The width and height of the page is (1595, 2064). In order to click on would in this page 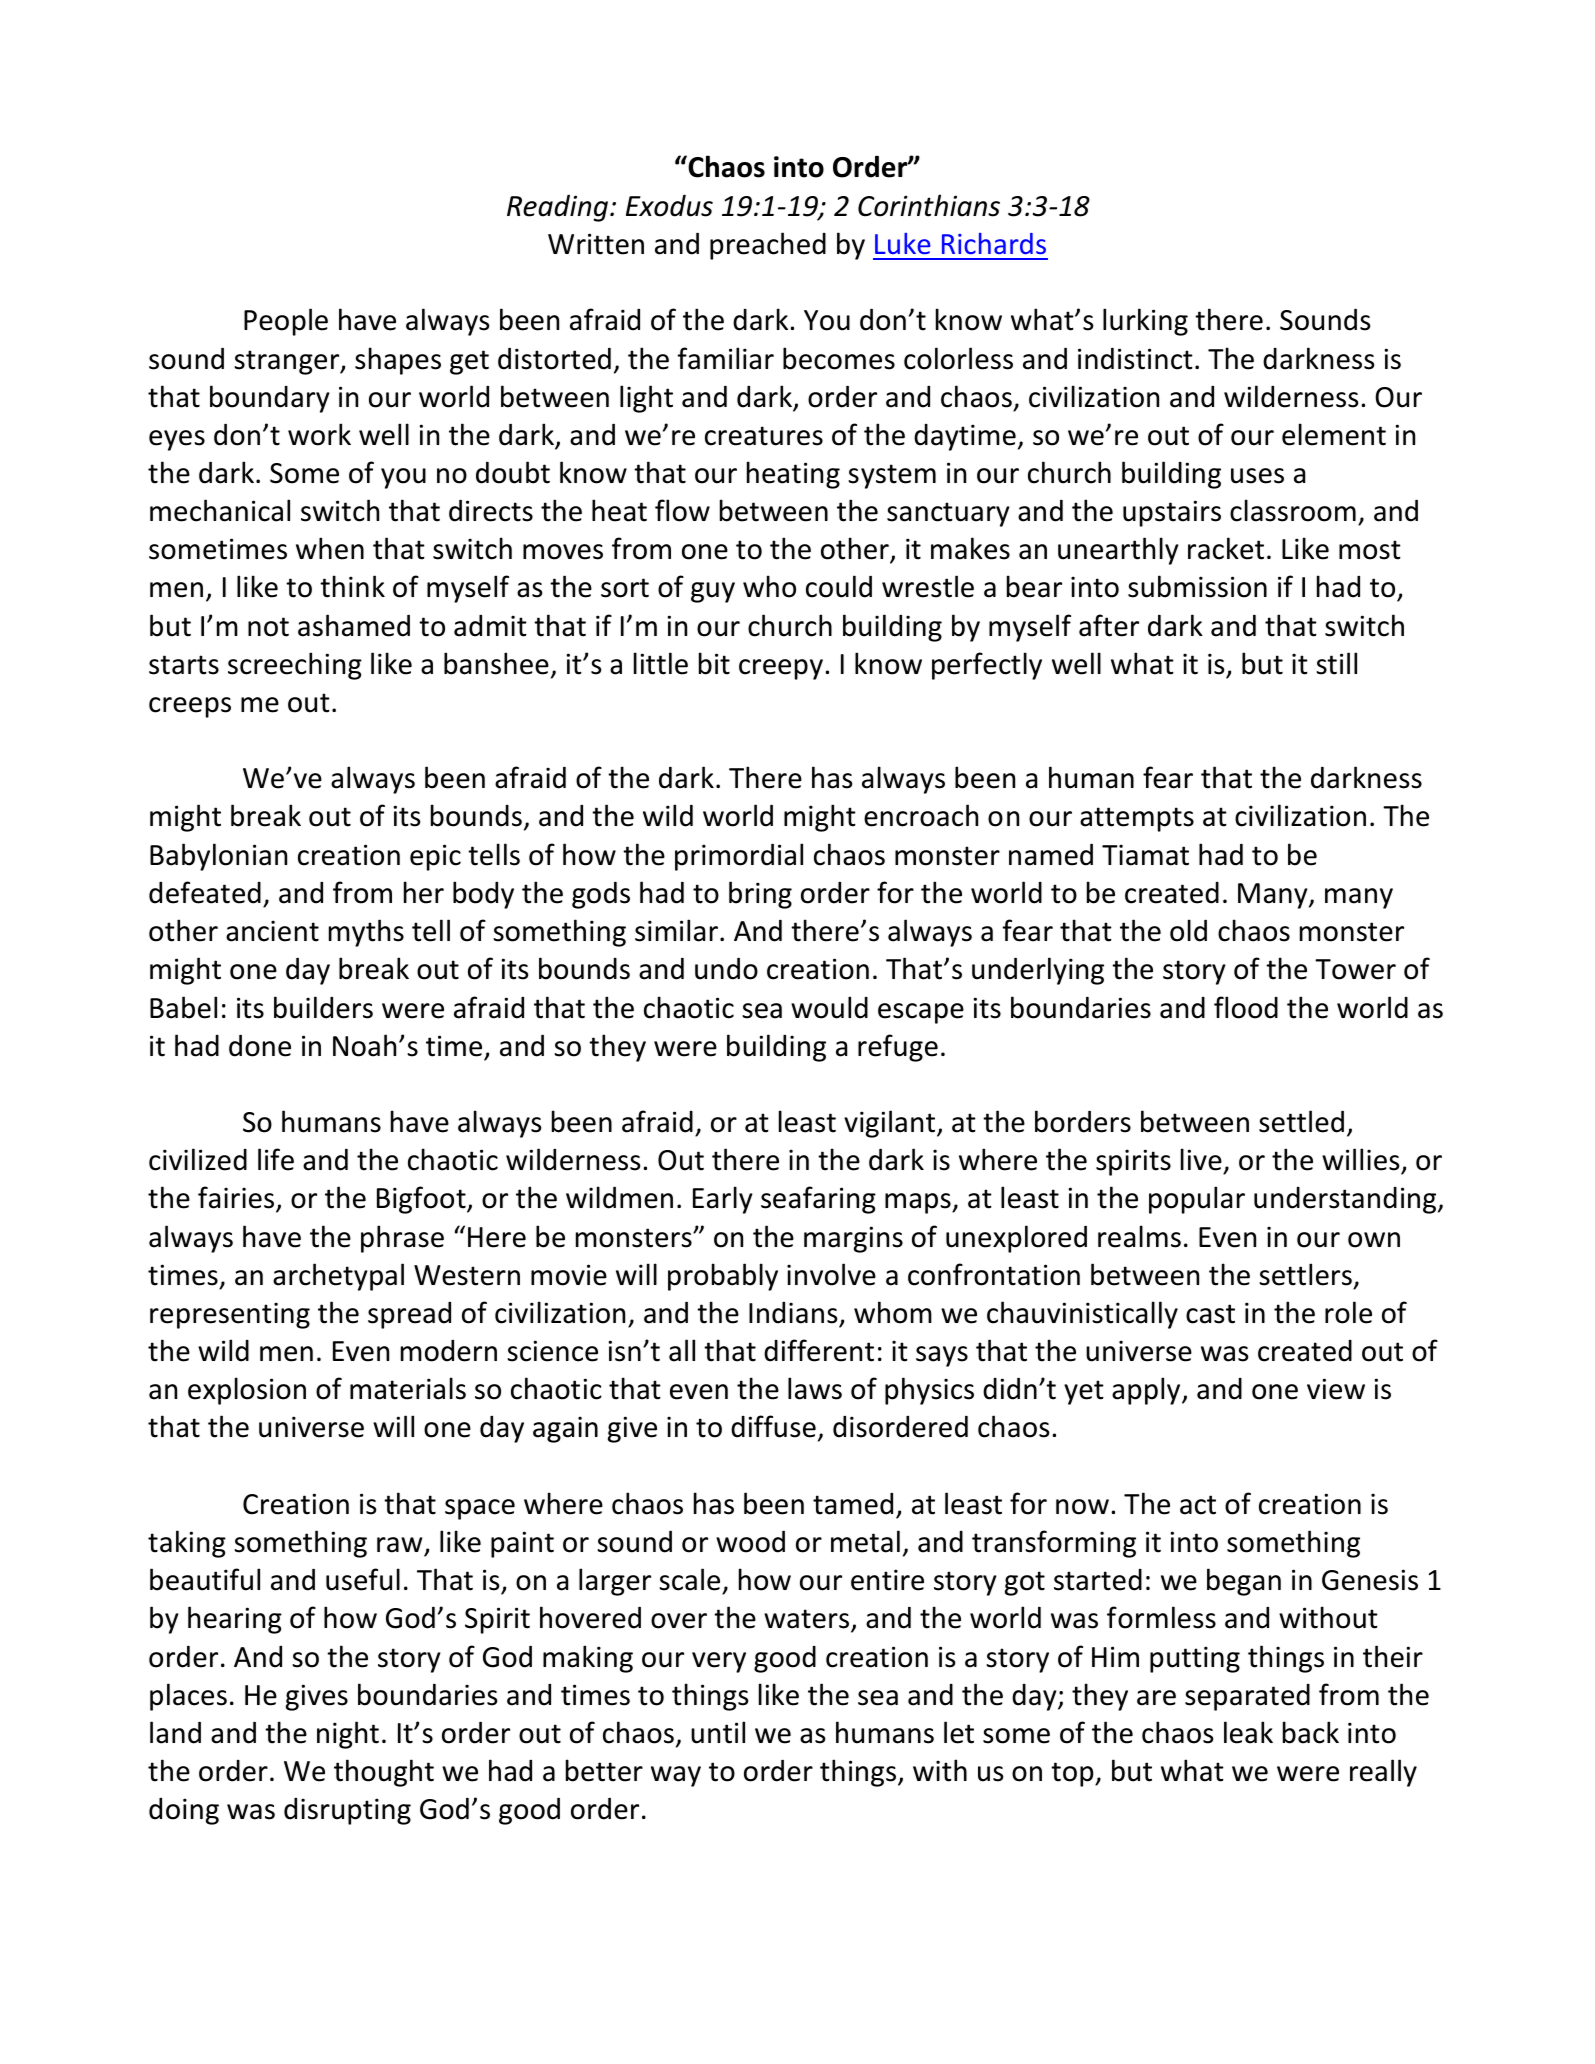, I will do `click(829, 1007)`.
